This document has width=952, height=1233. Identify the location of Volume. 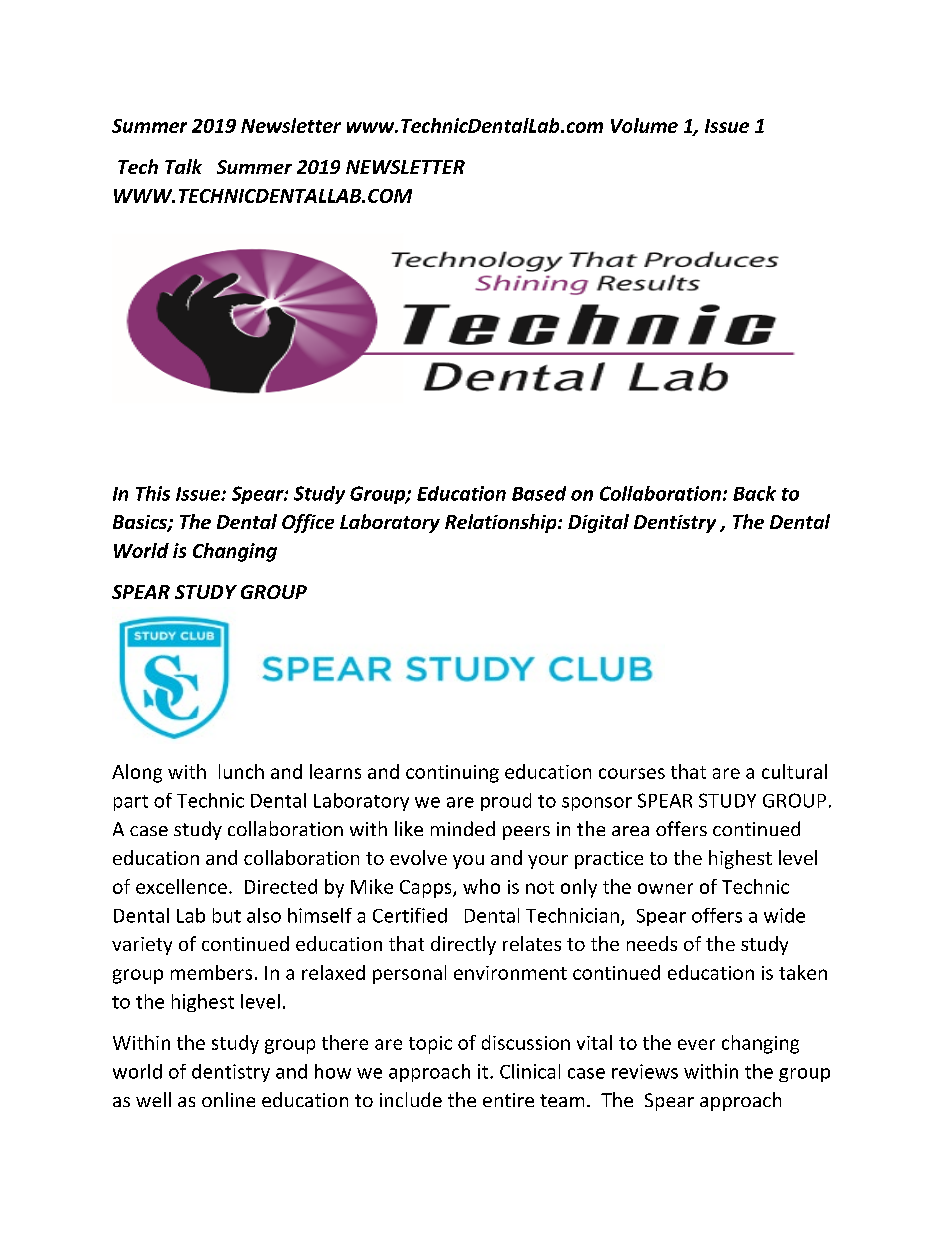
(644, 125).
